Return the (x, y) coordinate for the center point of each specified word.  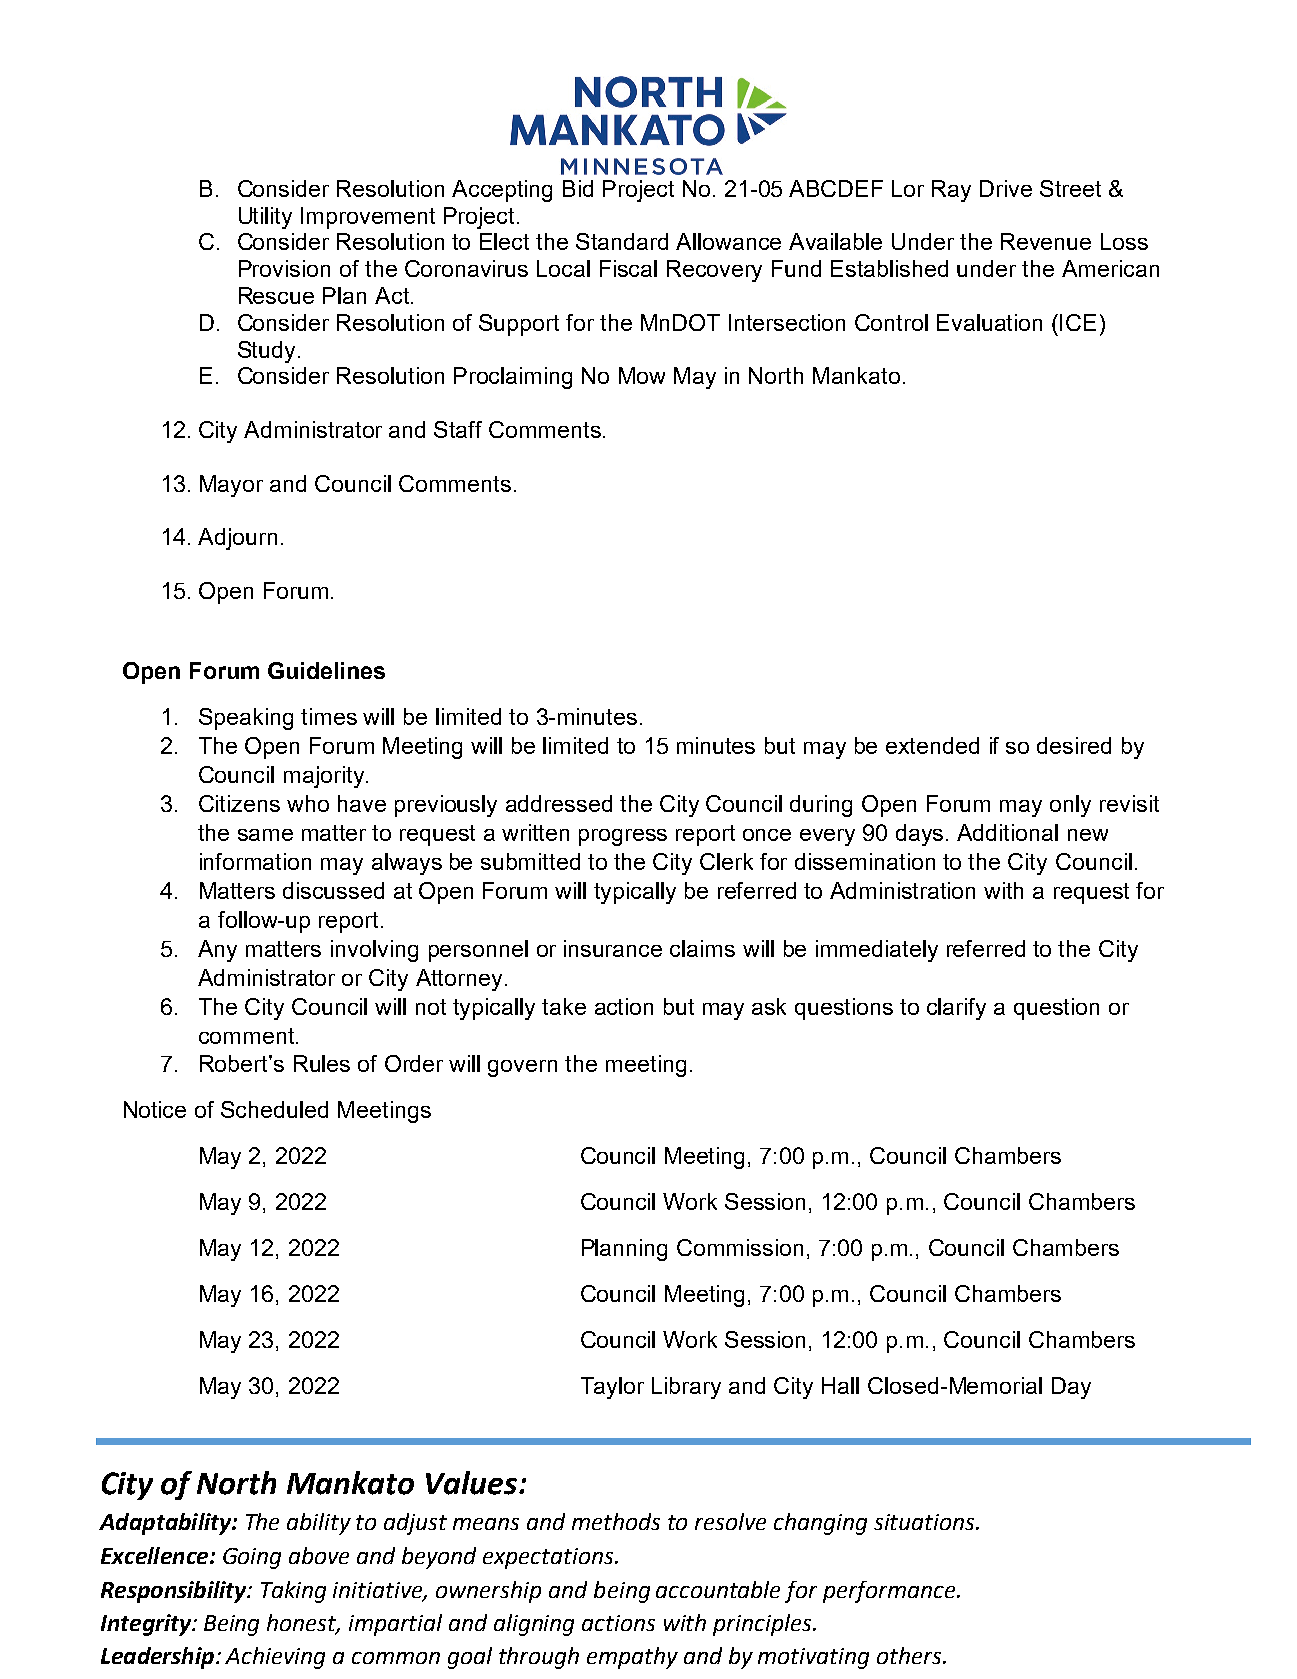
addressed (559, 803)
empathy (632, 1658)
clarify (956, 1009)
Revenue (1046, 241)
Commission (740, 1247)
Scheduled (274, 1109)
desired (1074, 745)
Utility (265, 218)
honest (303, 1624)
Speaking (246, 719)
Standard (622, 241)
